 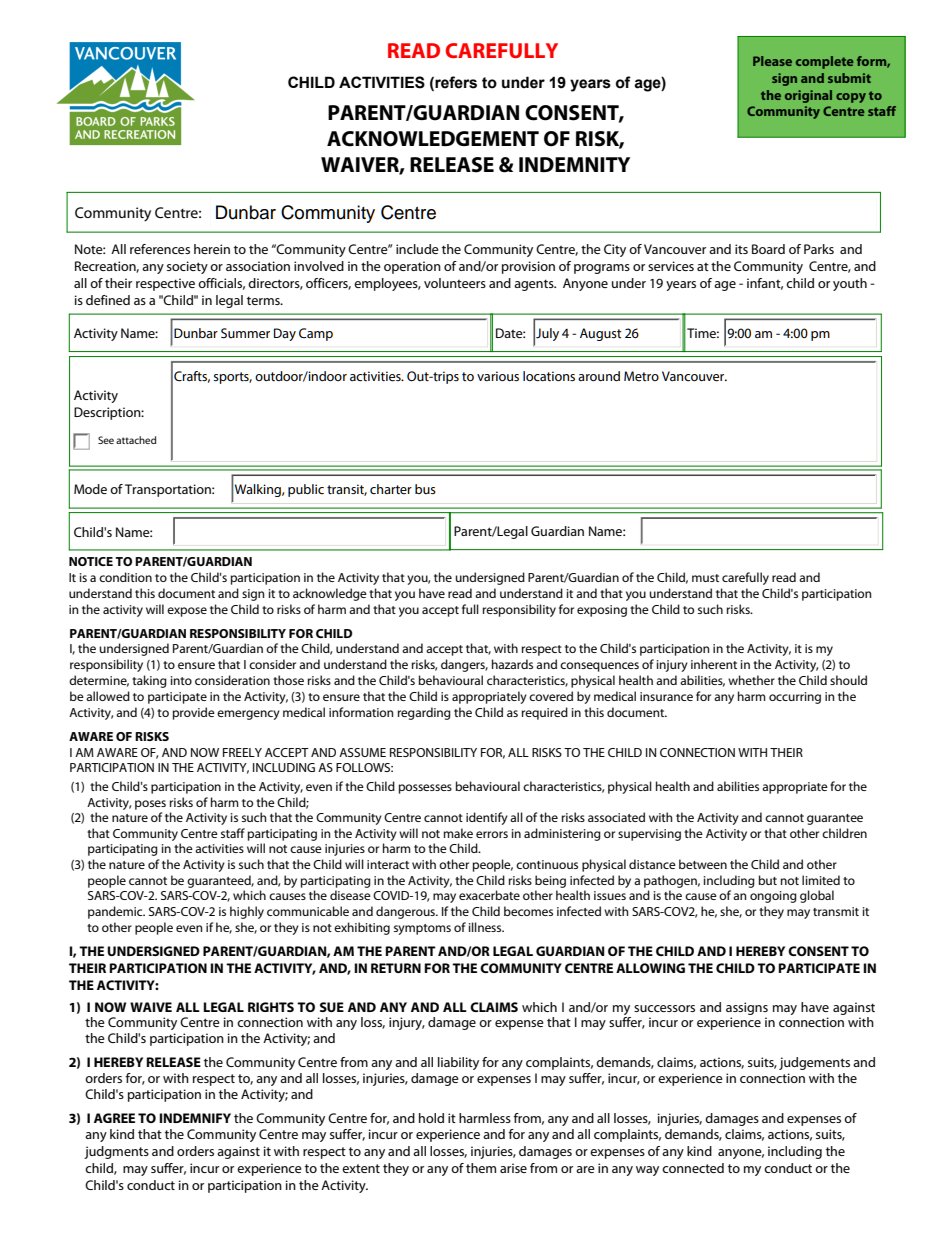 I want to click on references, so click(x=160, y=249).
